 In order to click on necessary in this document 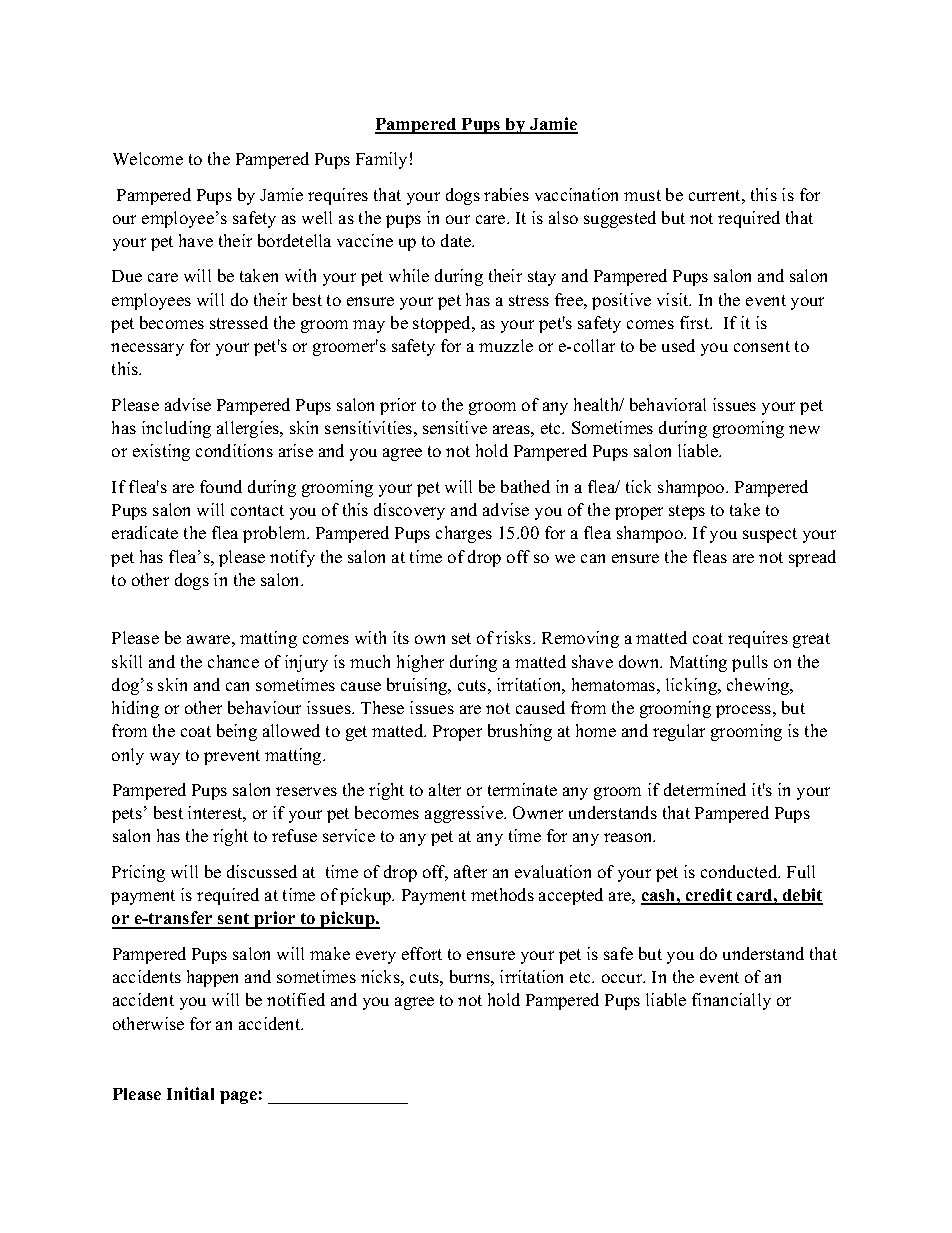, I will do `click(147, 349)`.
